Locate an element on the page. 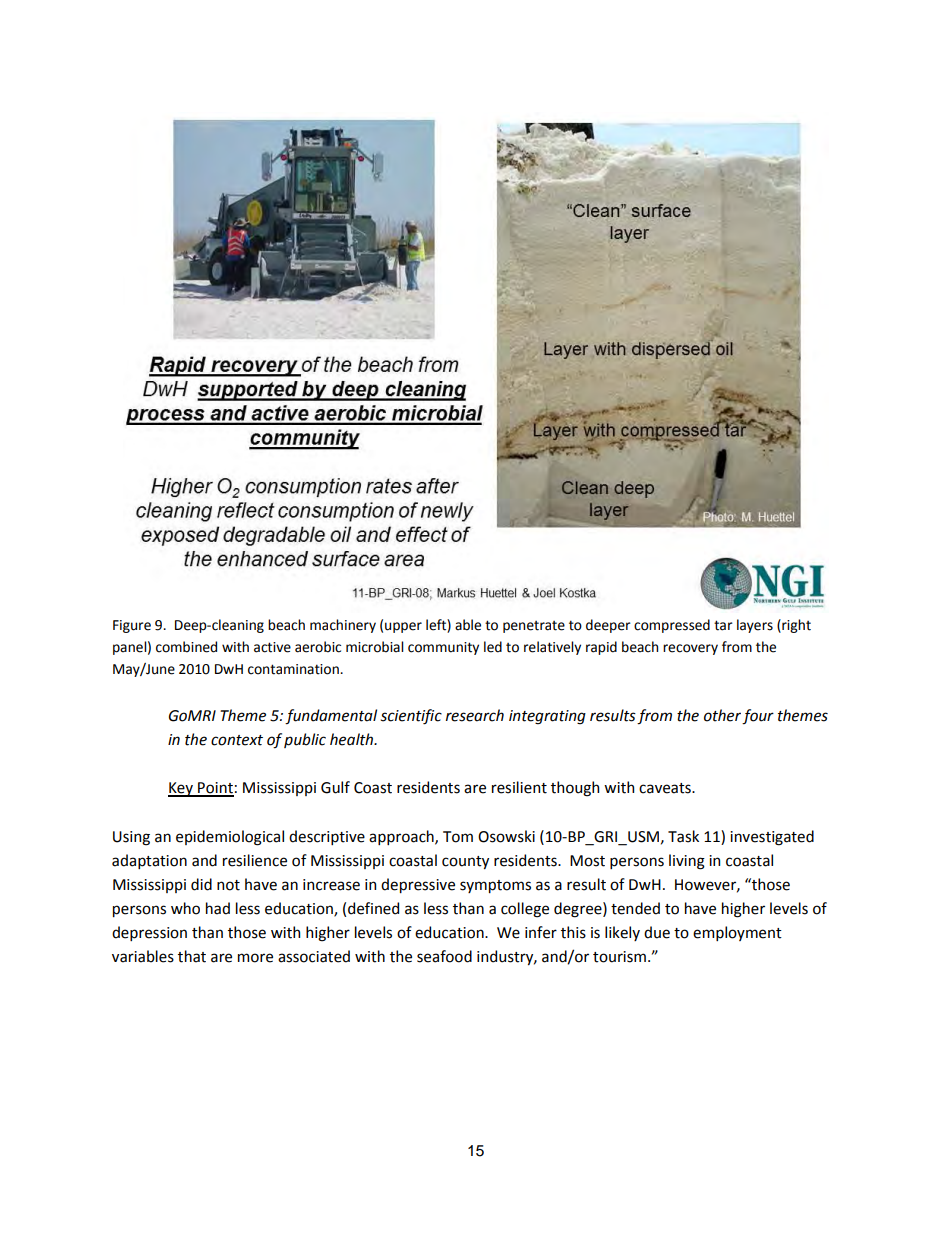  living is located at coordinates (687, 862).
